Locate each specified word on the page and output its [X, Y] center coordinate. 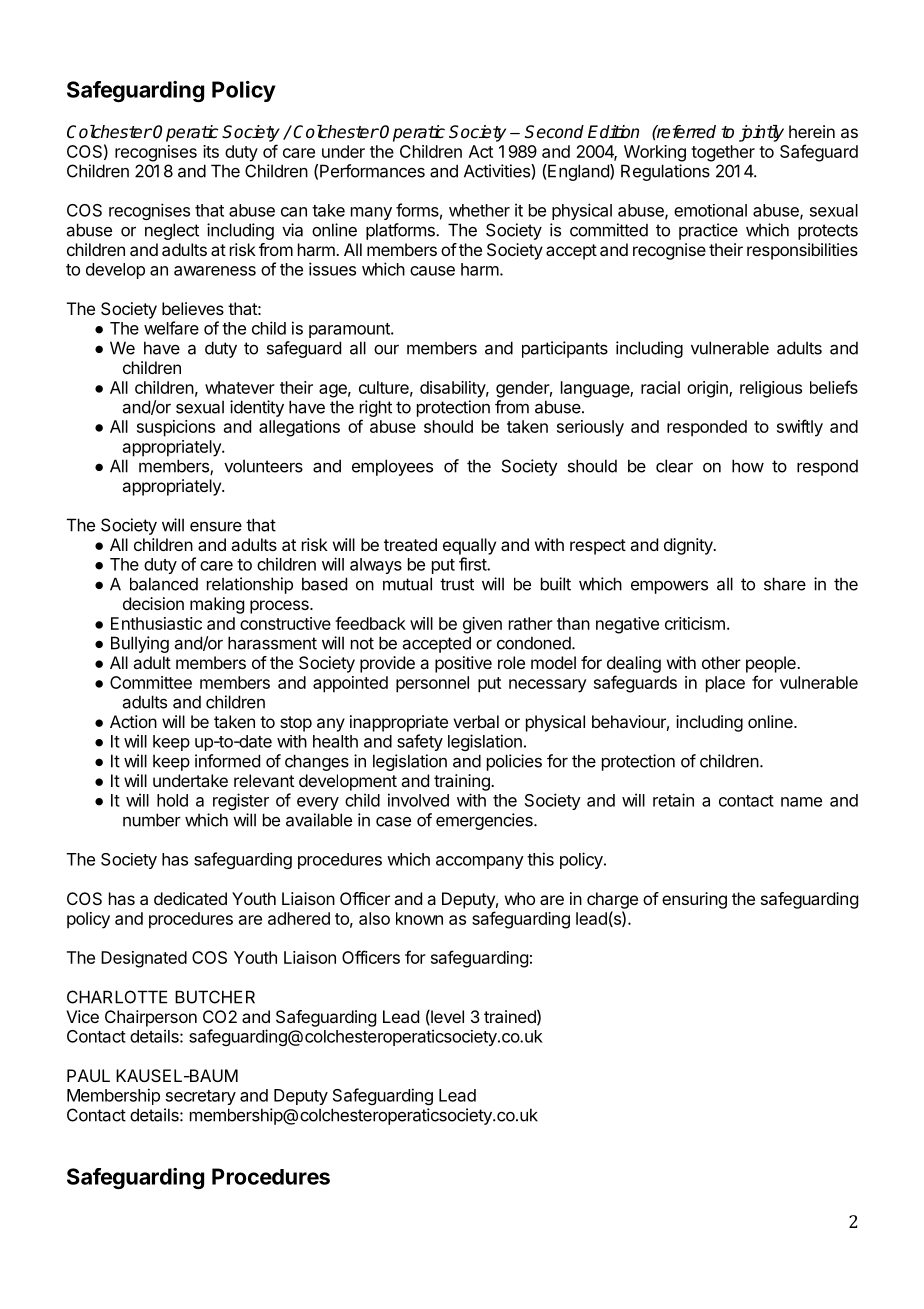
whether [479, 210]
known [419, 918]
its [211, 151]
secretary [201, 1097]
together [723, 153]
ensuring [694, 900]
